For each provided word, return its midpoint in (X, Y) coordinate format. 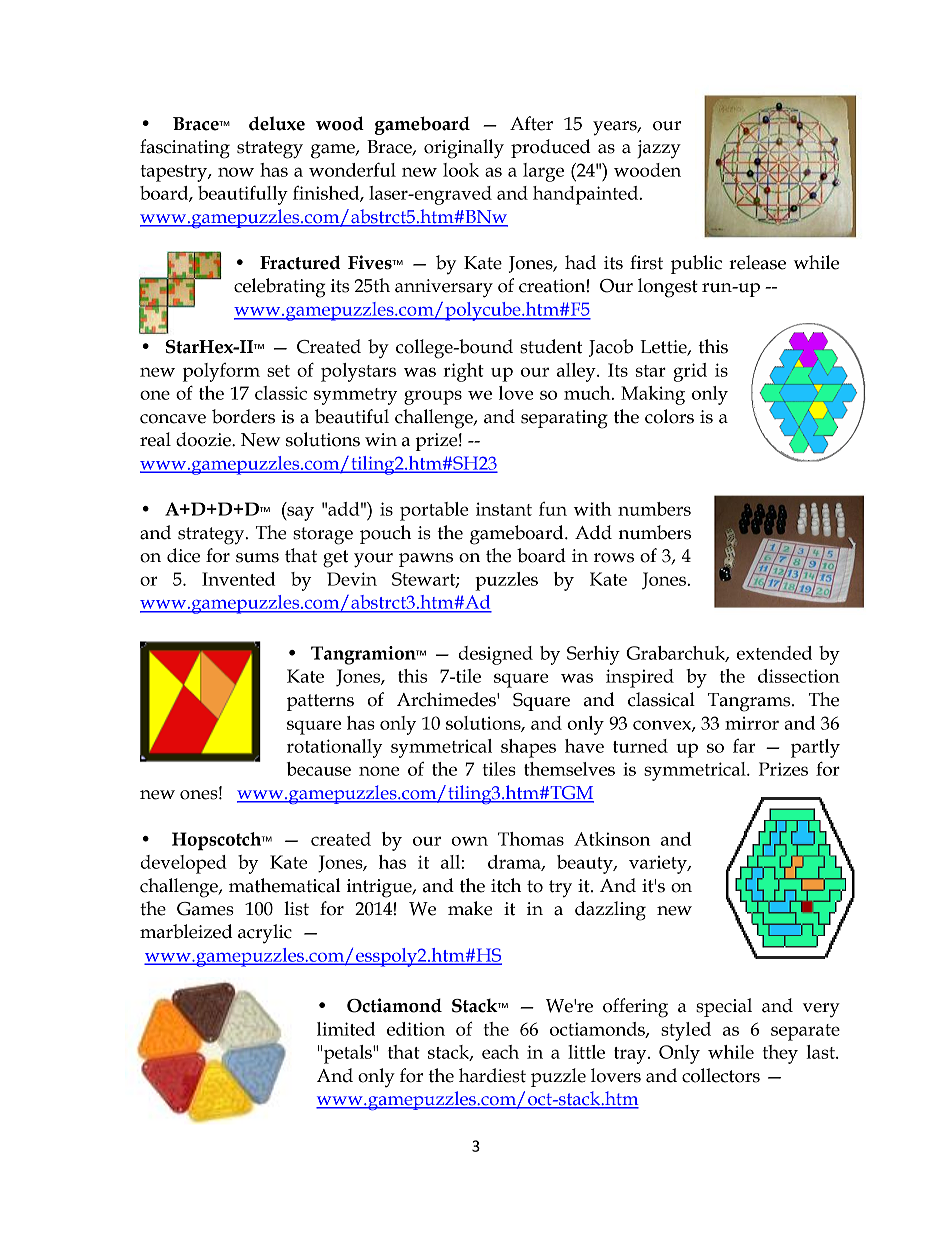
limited (346, 1029)
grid (690, 372)
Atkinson (612, 839)
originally (464, 149)
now (236, 172)
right (463, 372)
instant (504, 509)
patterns (320, 702)
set (278, 371)
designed (495, 655)
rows (614, 558)
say (299, 513)
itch (506, 885)
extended (774, 653)
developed (183, 864)
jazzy (659, 149)
